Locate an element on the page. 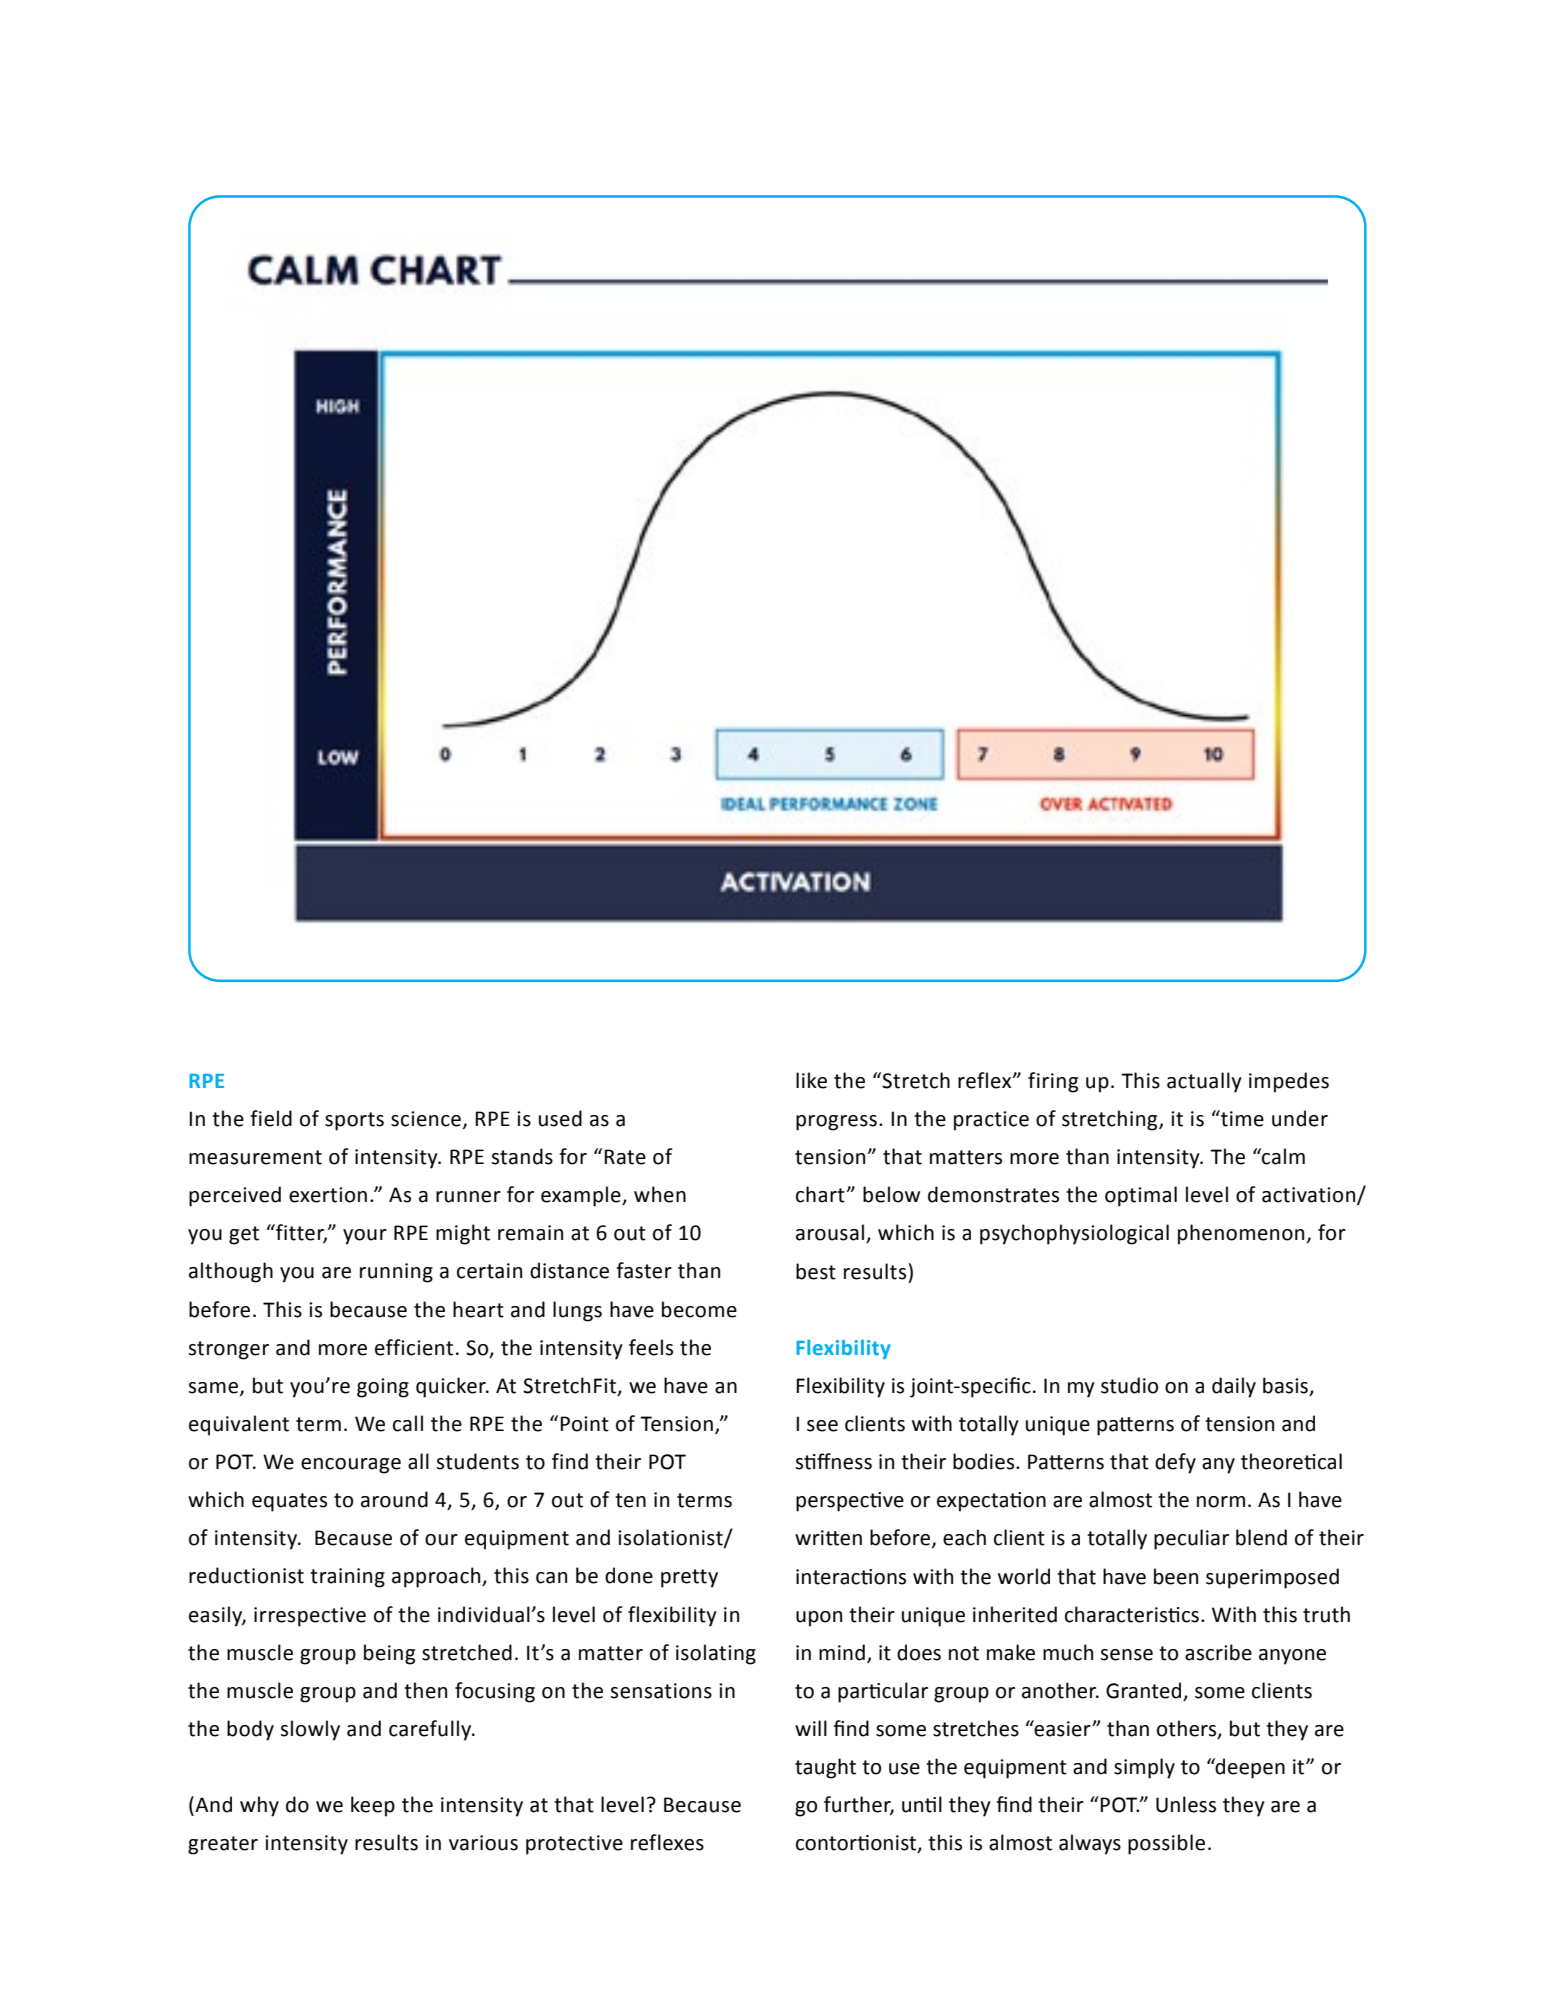 The image size is (1556, 2013). encourage is located at coordinates (351, 1466).
